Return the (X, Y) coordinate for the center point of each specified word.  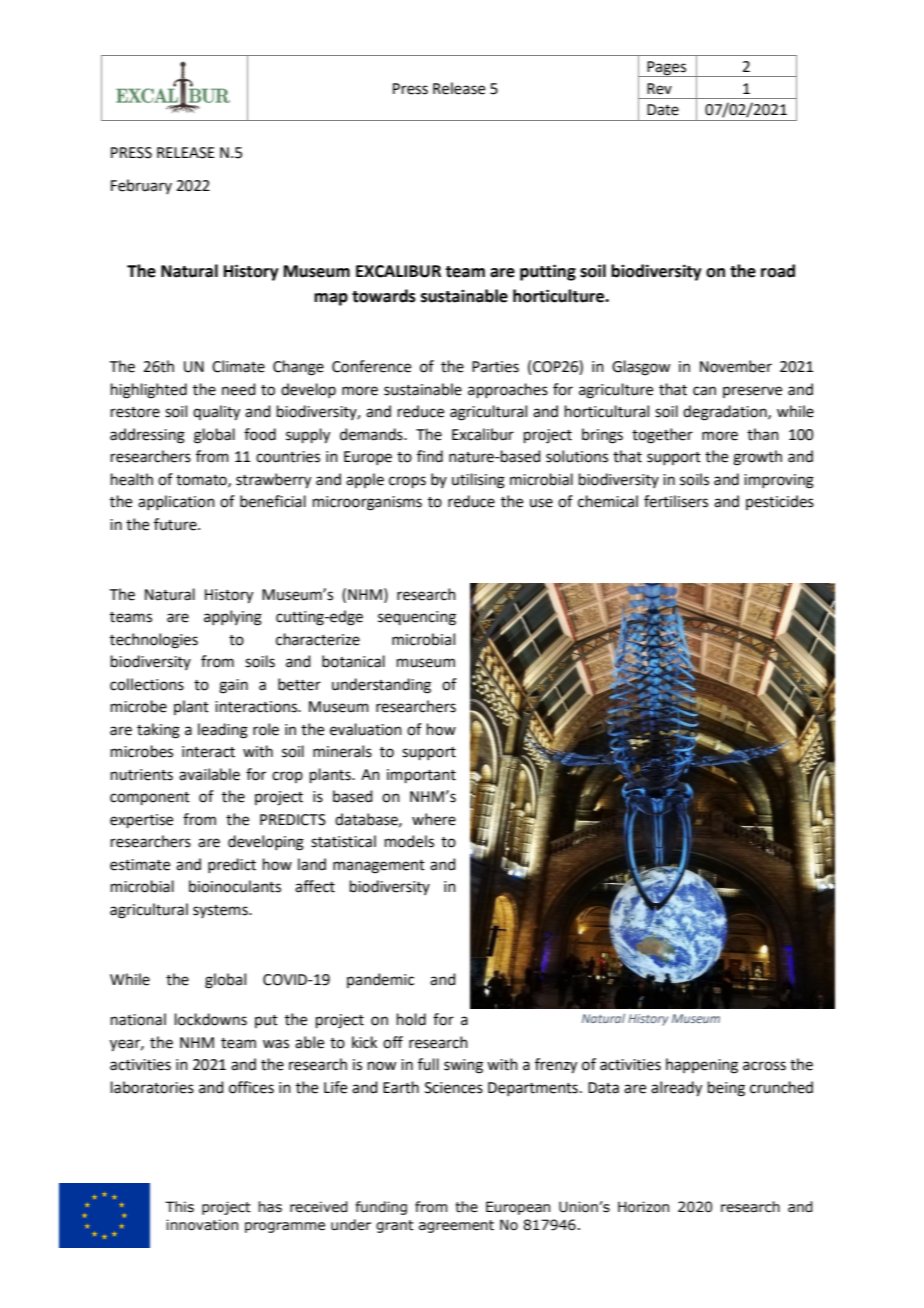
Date (663, 110)
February (141, 186)
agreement (456, 1226)
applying (233, 618)
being (726, 1089)
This (179, 1207)
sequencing (417, 618)
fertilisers (676, 501)
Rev (659, 89)
